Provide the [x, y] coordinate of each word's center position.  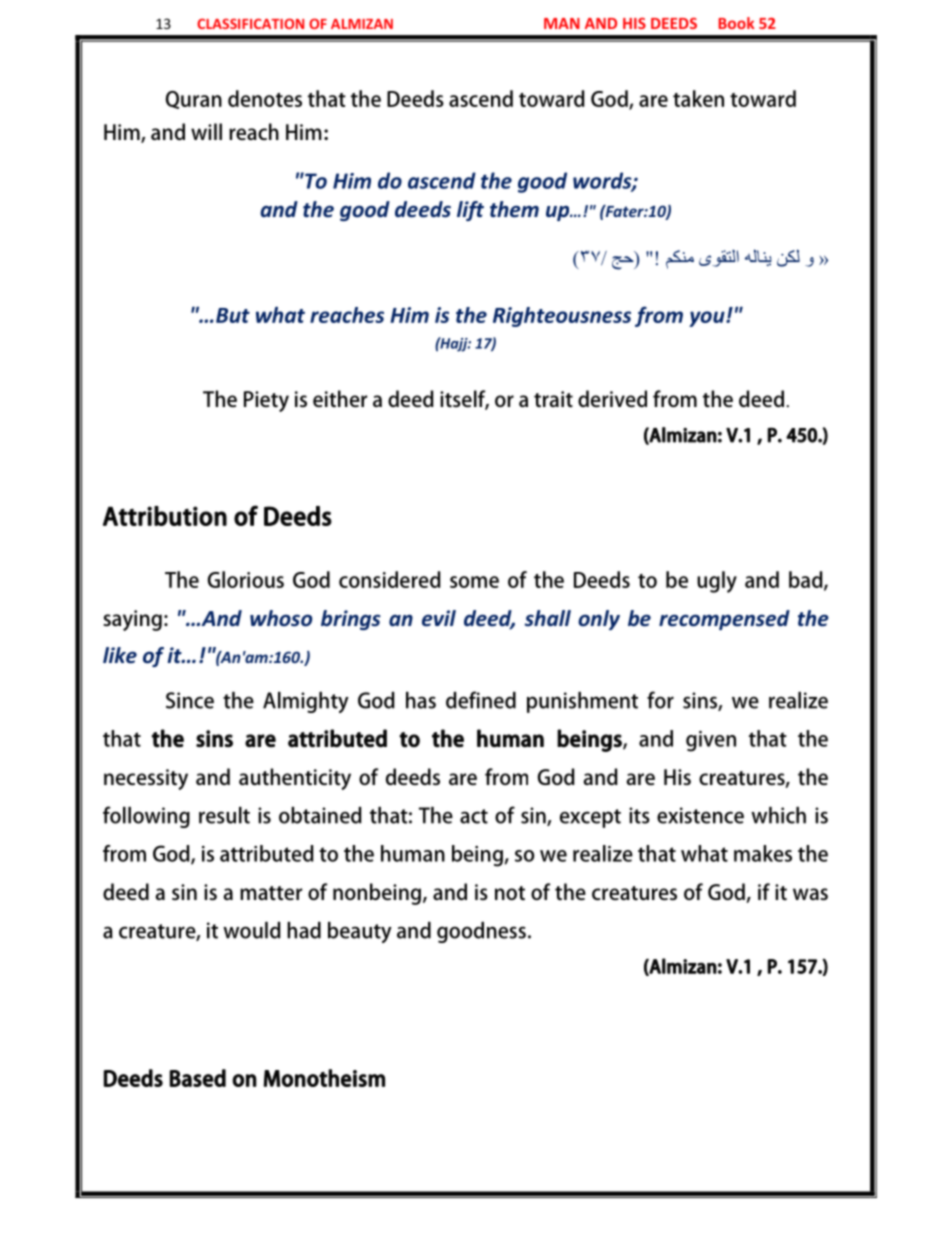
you [708, 319]
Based [197, 1078]
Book [736, 23]
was [810, 894]
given [711, 741]
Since [190, 700]
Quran [194, 100]
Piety [266, 401]
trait [553, 399]
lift [470, 211]
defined [481, 700]
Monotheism [324, 1078]
